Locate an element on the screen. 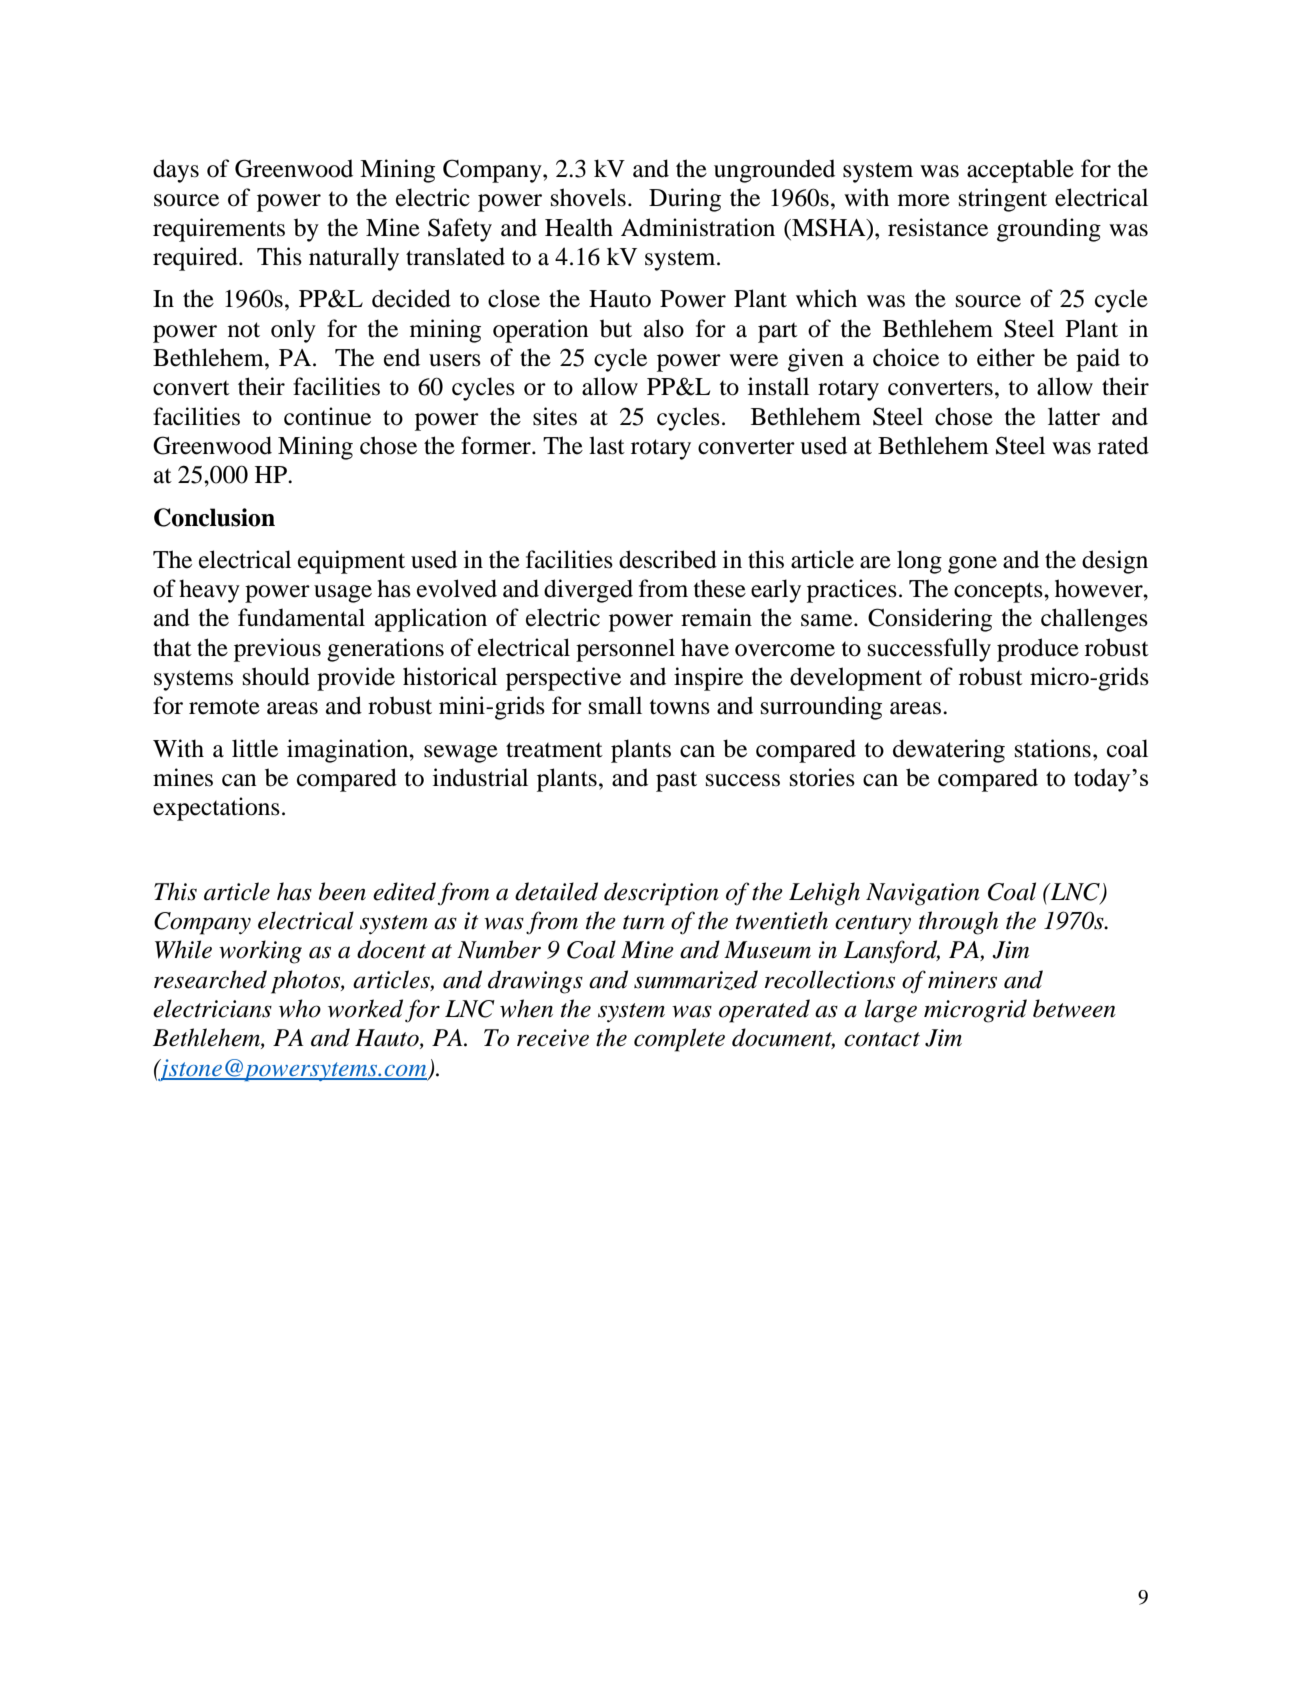  concepts is located at coordinates (999, 592).
